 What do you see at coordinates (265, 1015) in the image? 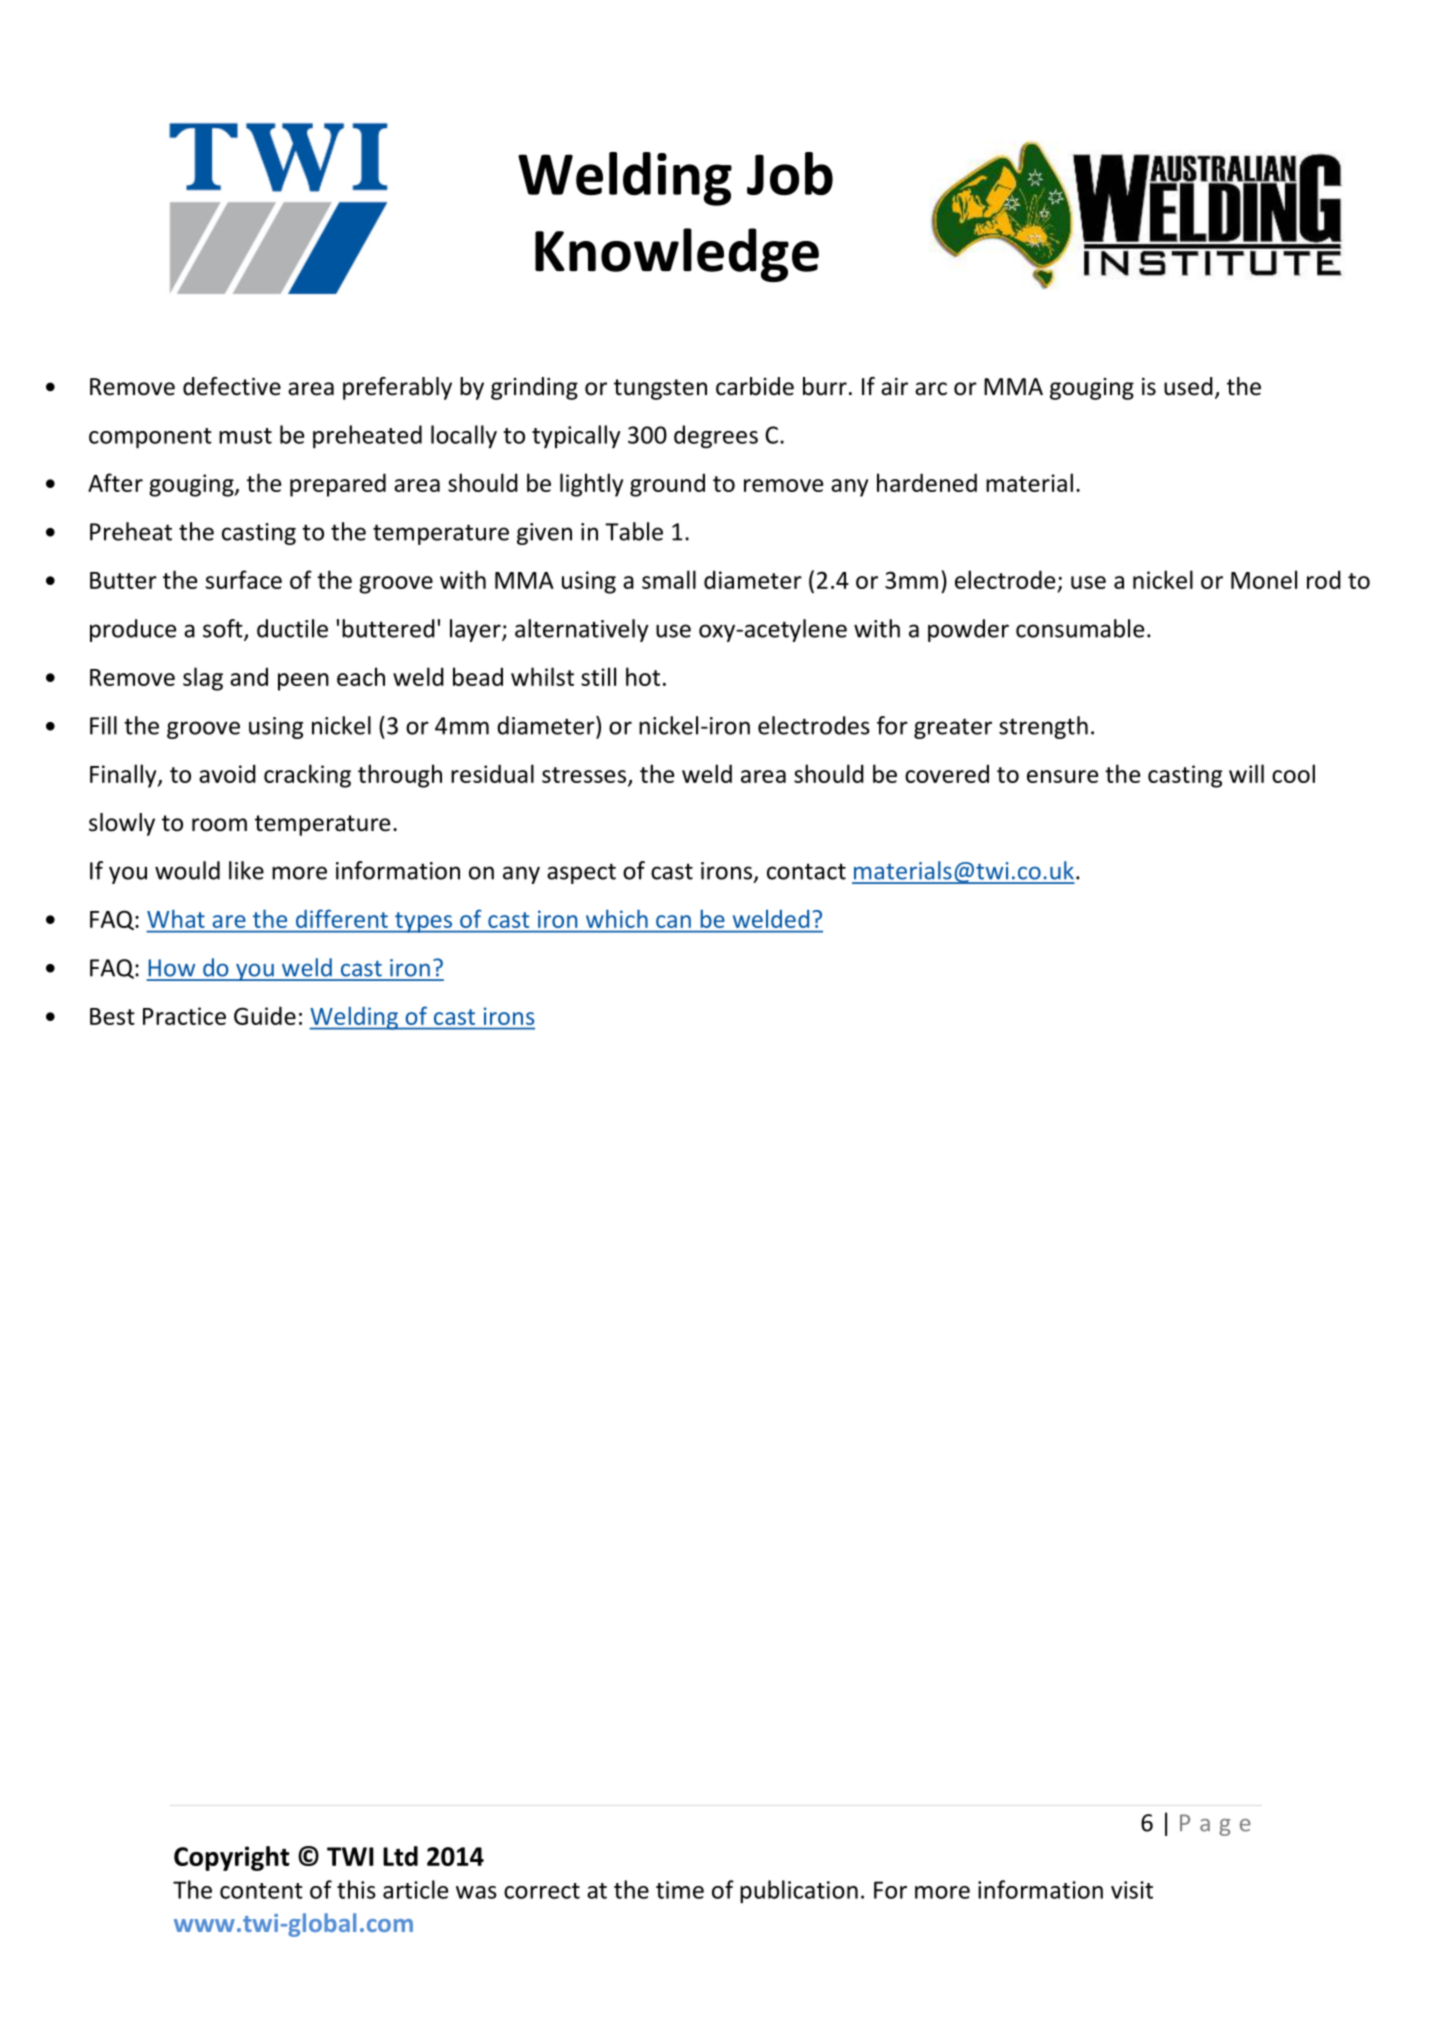
I see `Guide` at bounding box center [265, 1015].
